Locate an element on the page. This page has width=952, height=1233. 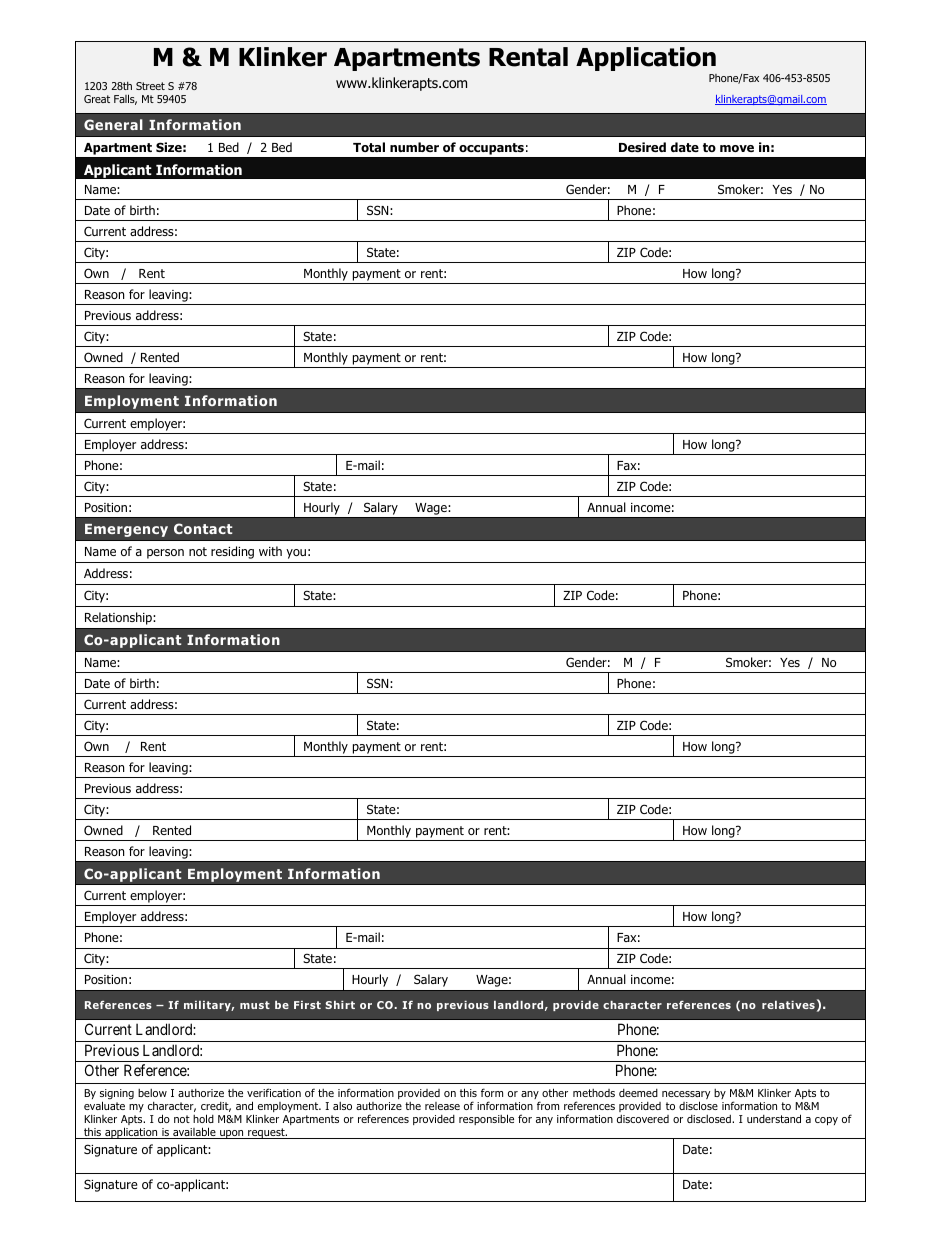
hold is located at coordinates (203, 1118).
